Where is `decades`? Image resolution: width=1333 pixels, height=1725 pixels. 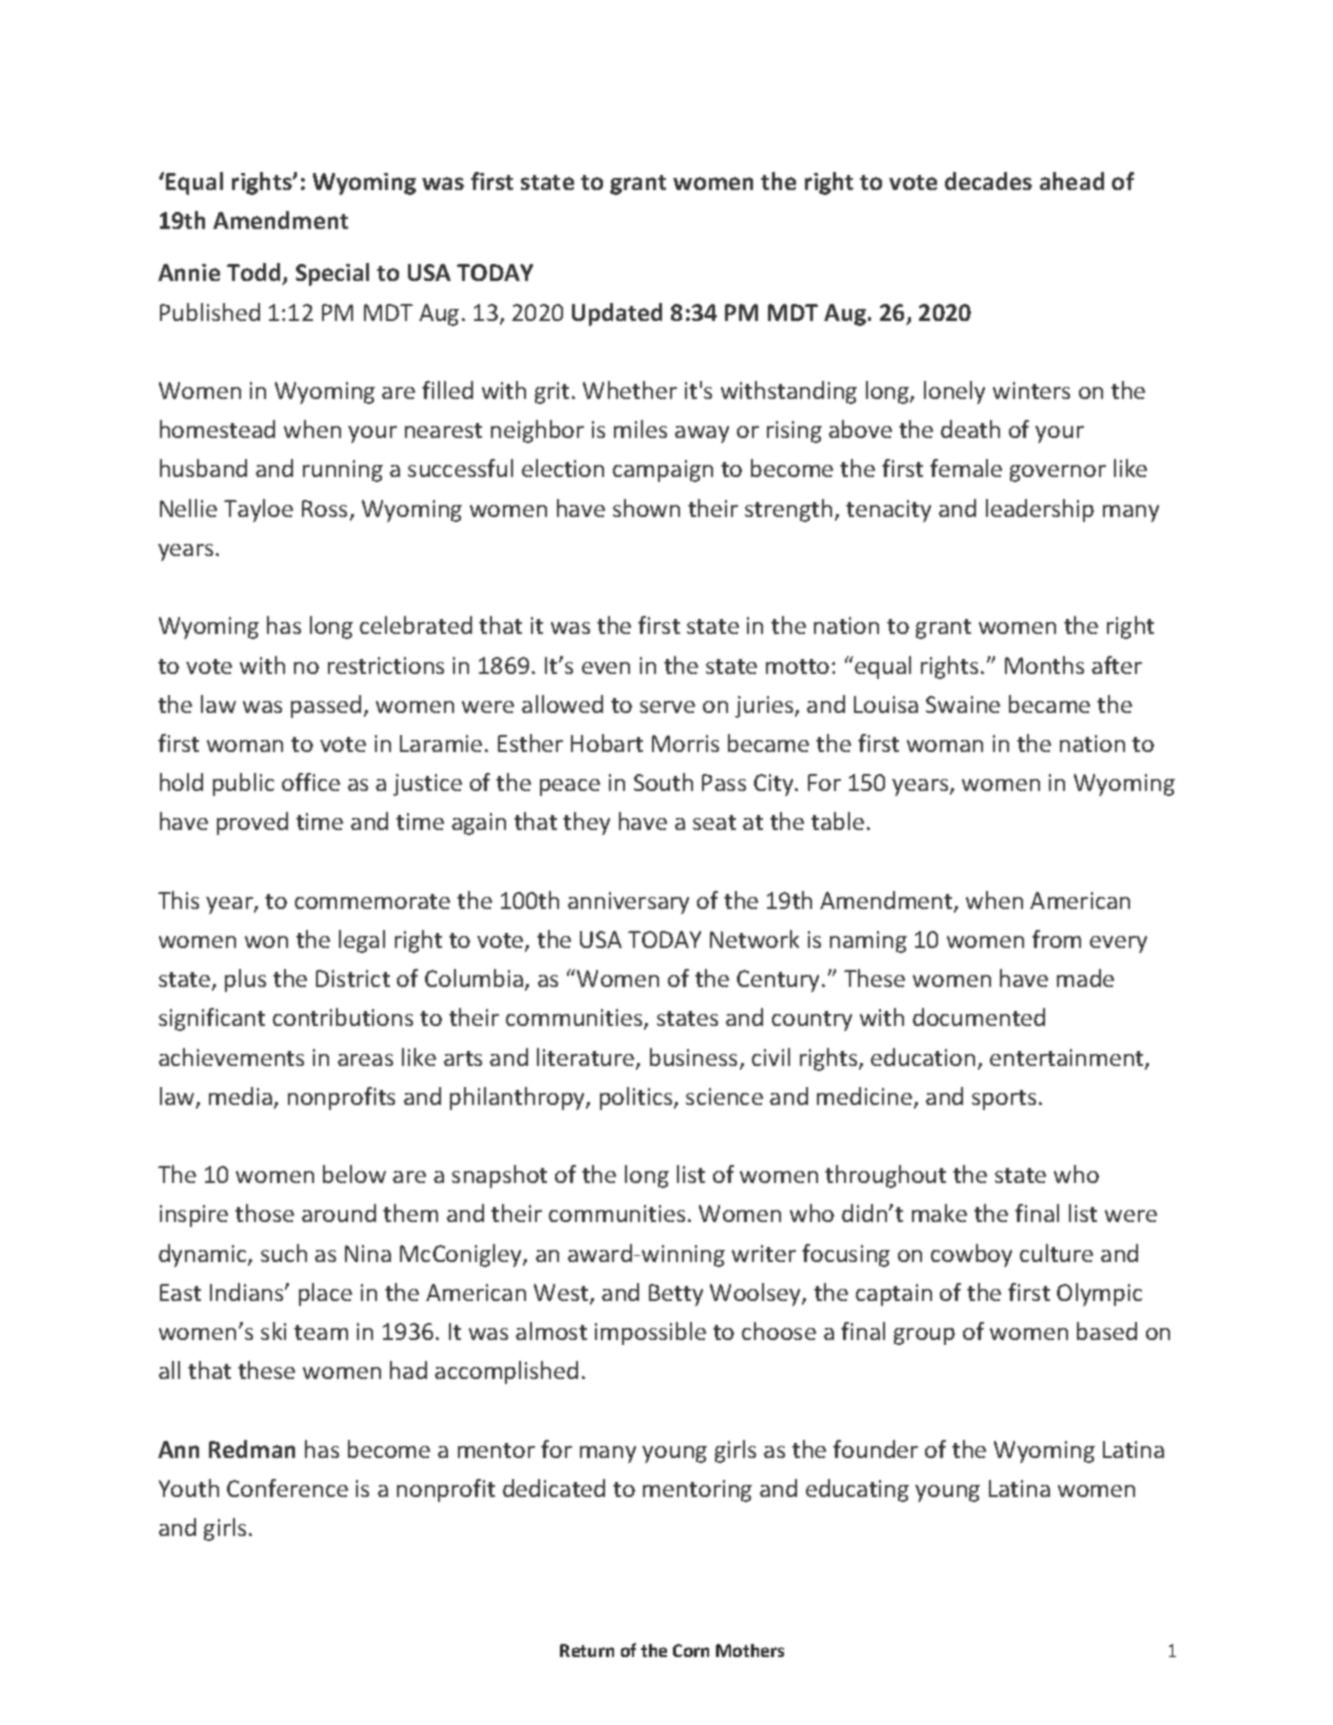 decades is located at coordinates (988, 181).
